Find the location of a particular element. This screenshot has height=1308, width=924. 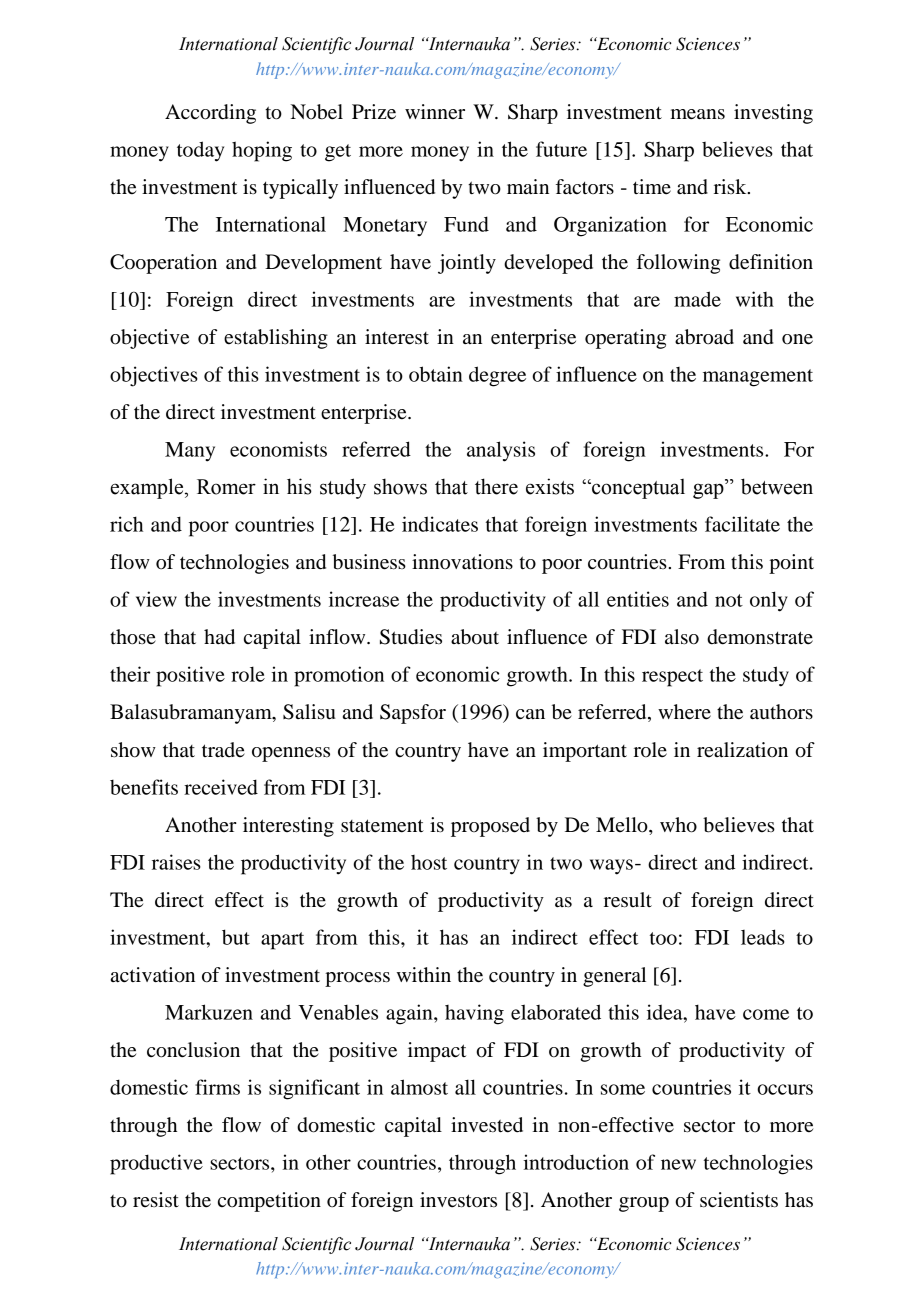

host is located at coordinates (429, 862).
